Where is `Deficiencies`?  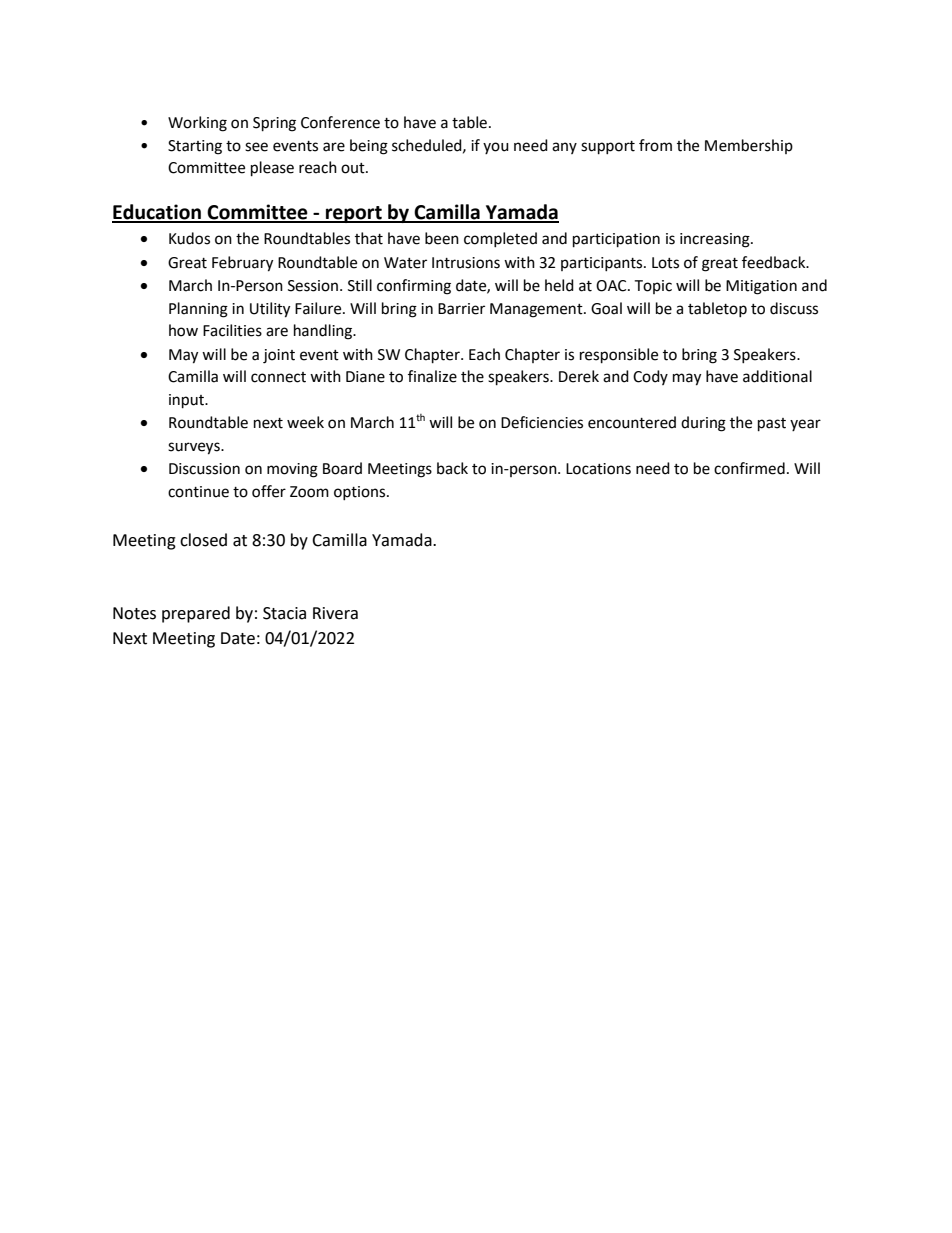 Deficiencies is located at coordinates (542, 422).
